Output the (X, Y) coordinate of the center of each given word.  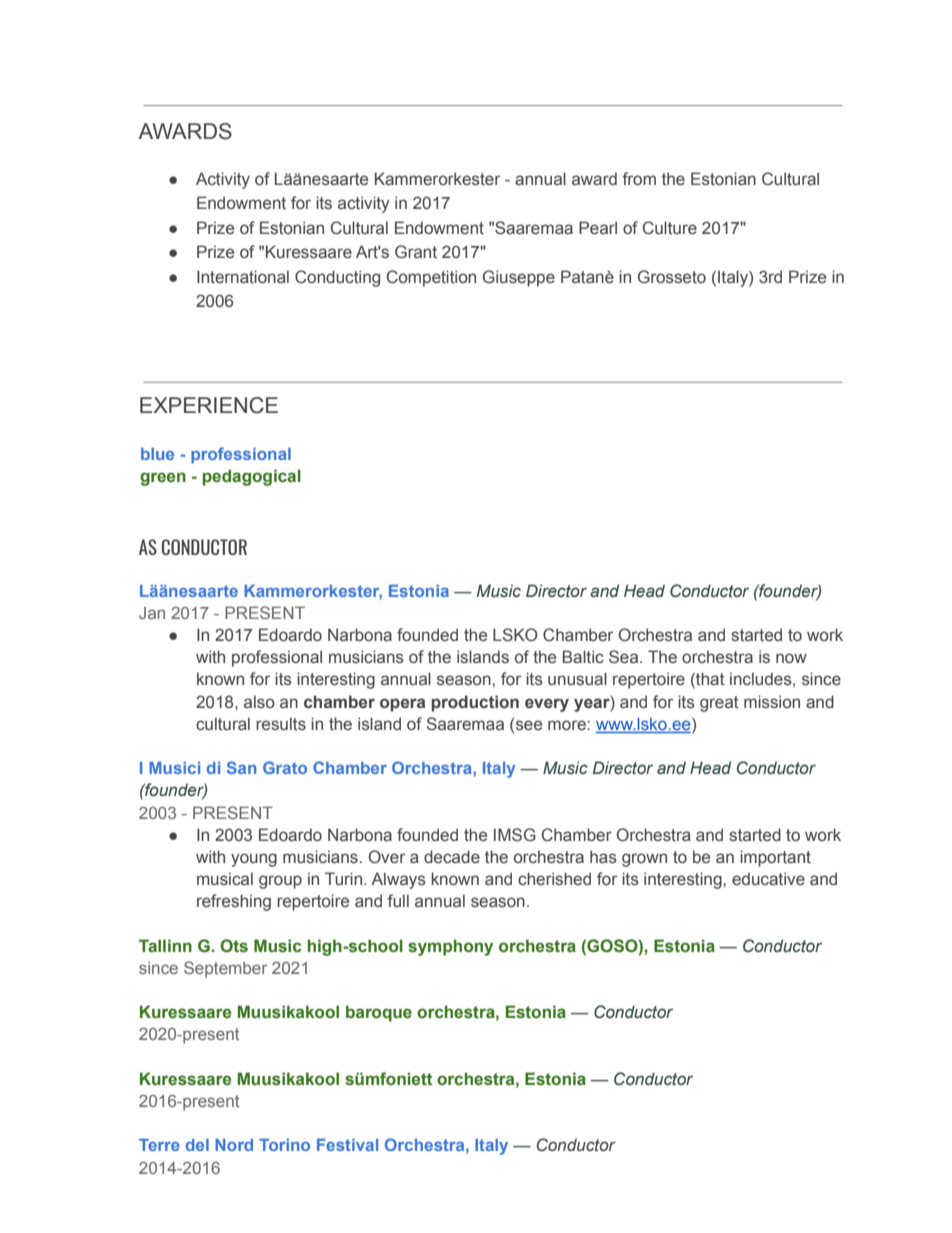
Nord (234, 1145)
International (243, 277)
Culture (670, 228)
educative (768, 879)
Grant (416, 252)
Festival (347, 1145)
